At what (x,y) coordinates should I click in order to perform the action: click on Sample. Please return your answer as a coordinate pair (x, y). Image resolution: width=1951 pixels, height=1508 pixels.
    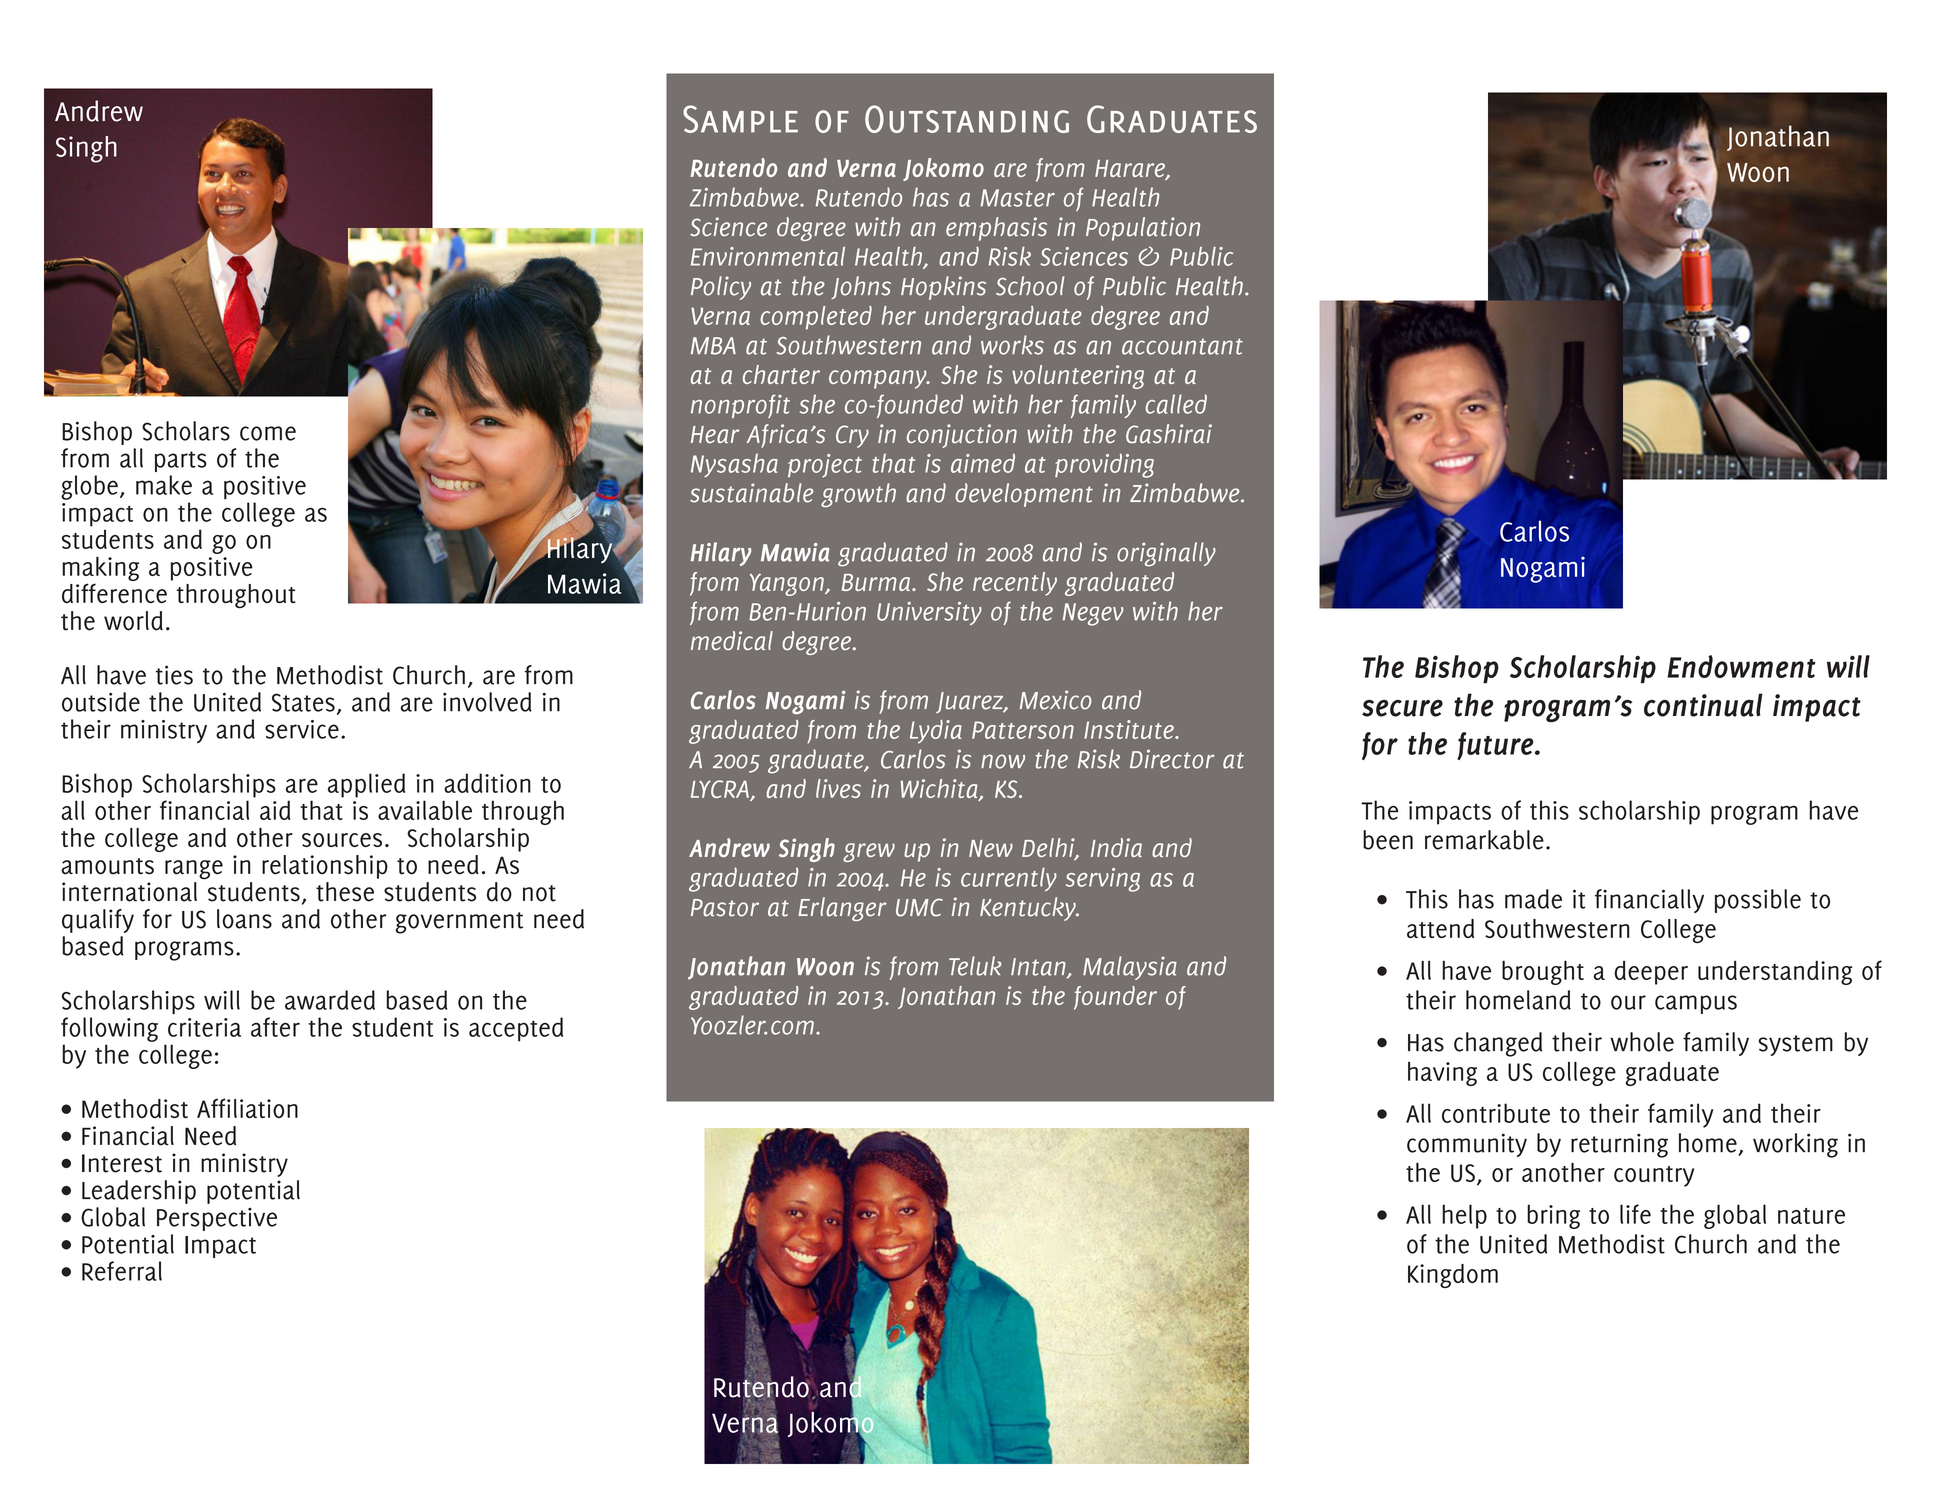
    Looking at the image, I should click on (740, 119).
